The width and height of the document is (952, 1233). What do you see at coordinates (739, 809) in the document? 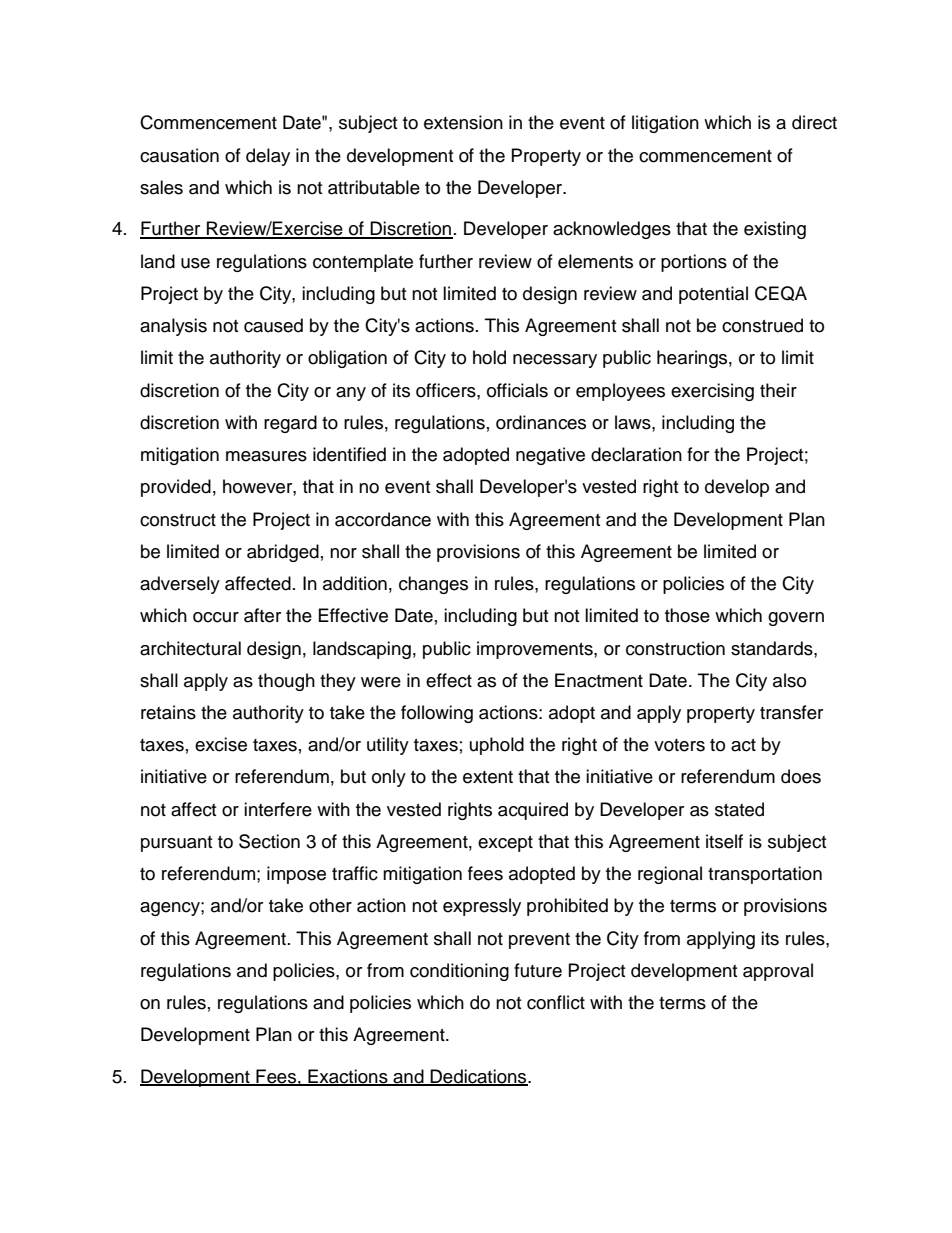
I see `stated` at bounding box center [739, 809].
